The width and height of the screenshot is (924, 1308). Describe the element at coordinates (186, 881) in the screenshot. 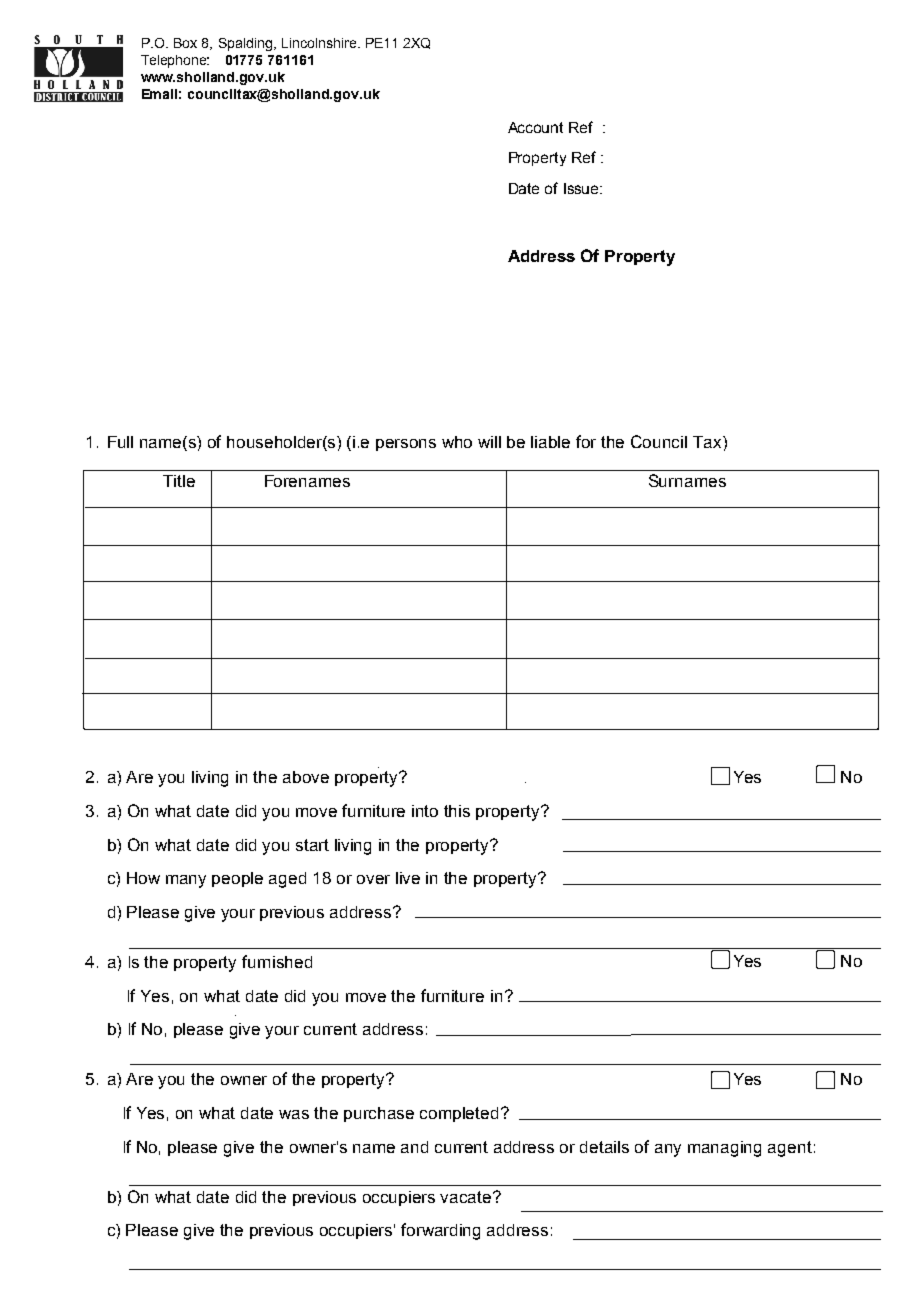

I see `many` at that location.
